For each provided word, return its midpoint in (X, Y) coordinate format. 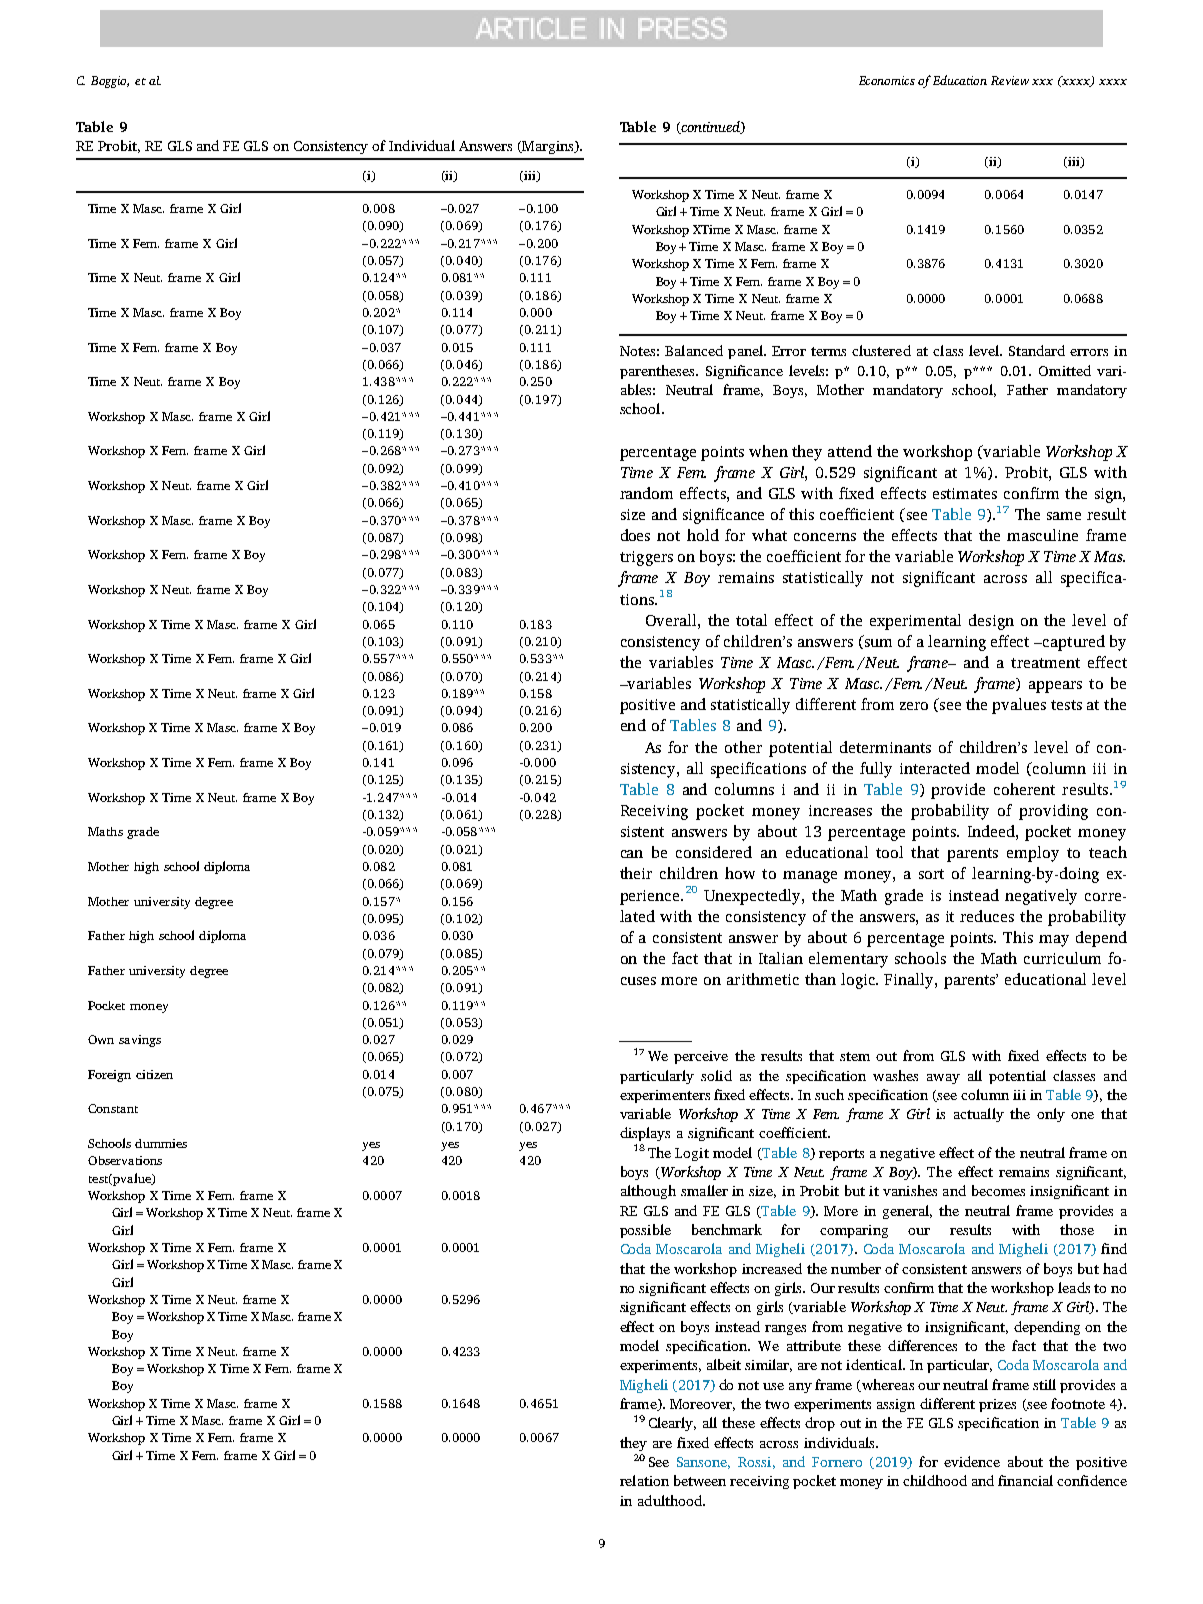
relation (644, 1480)
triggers (646, 558)
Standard (1037, 350)
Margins (548, 147)
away (943, 1079)
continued (710, 127)
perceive (701, 1057)
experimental (915, 622)
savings (140, 1041)
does (635, 535)
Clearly (672, 1424)
